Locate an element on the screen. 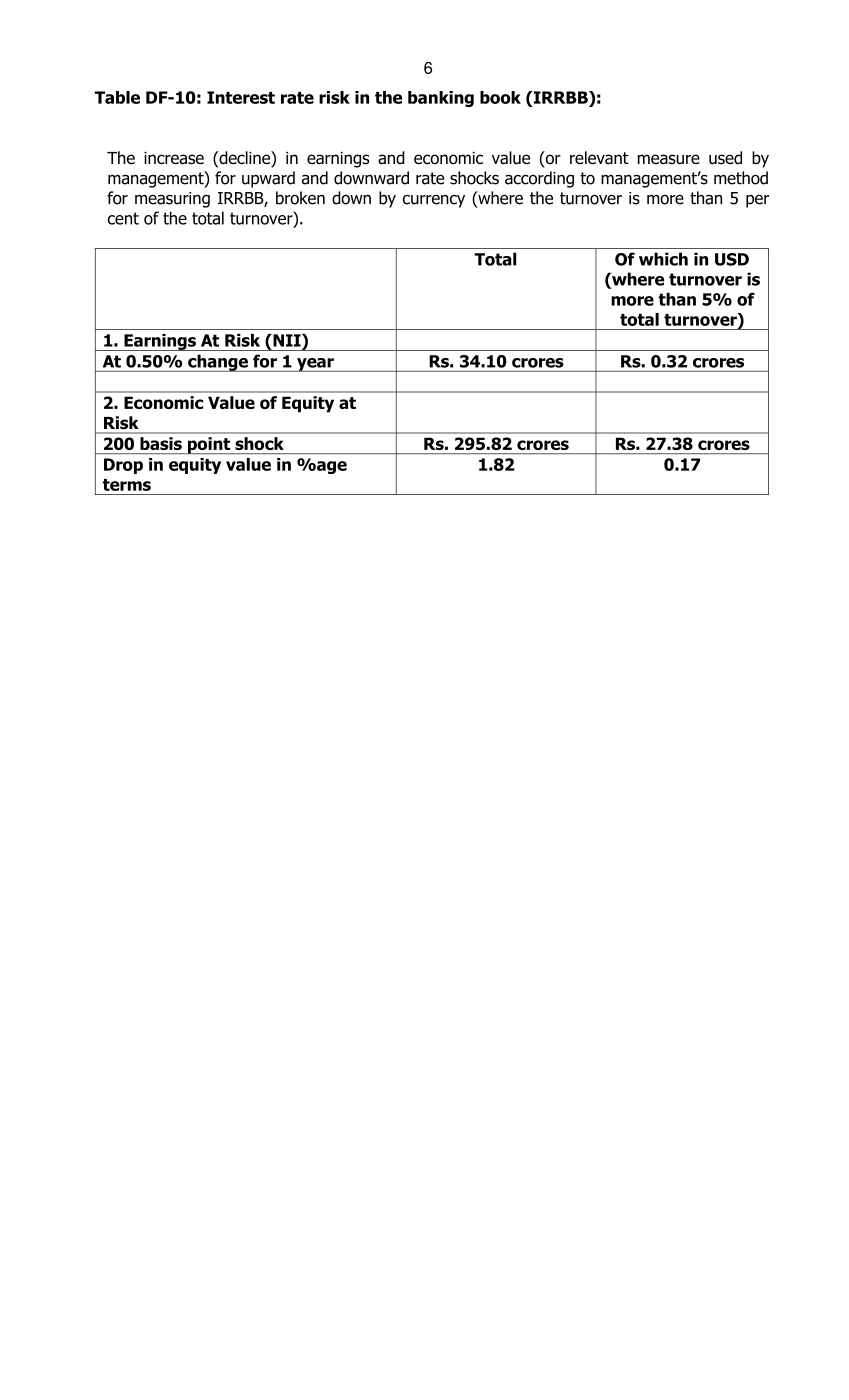 This screenshot has width=849, height=1400. change is located at coordinates (218, 363).
